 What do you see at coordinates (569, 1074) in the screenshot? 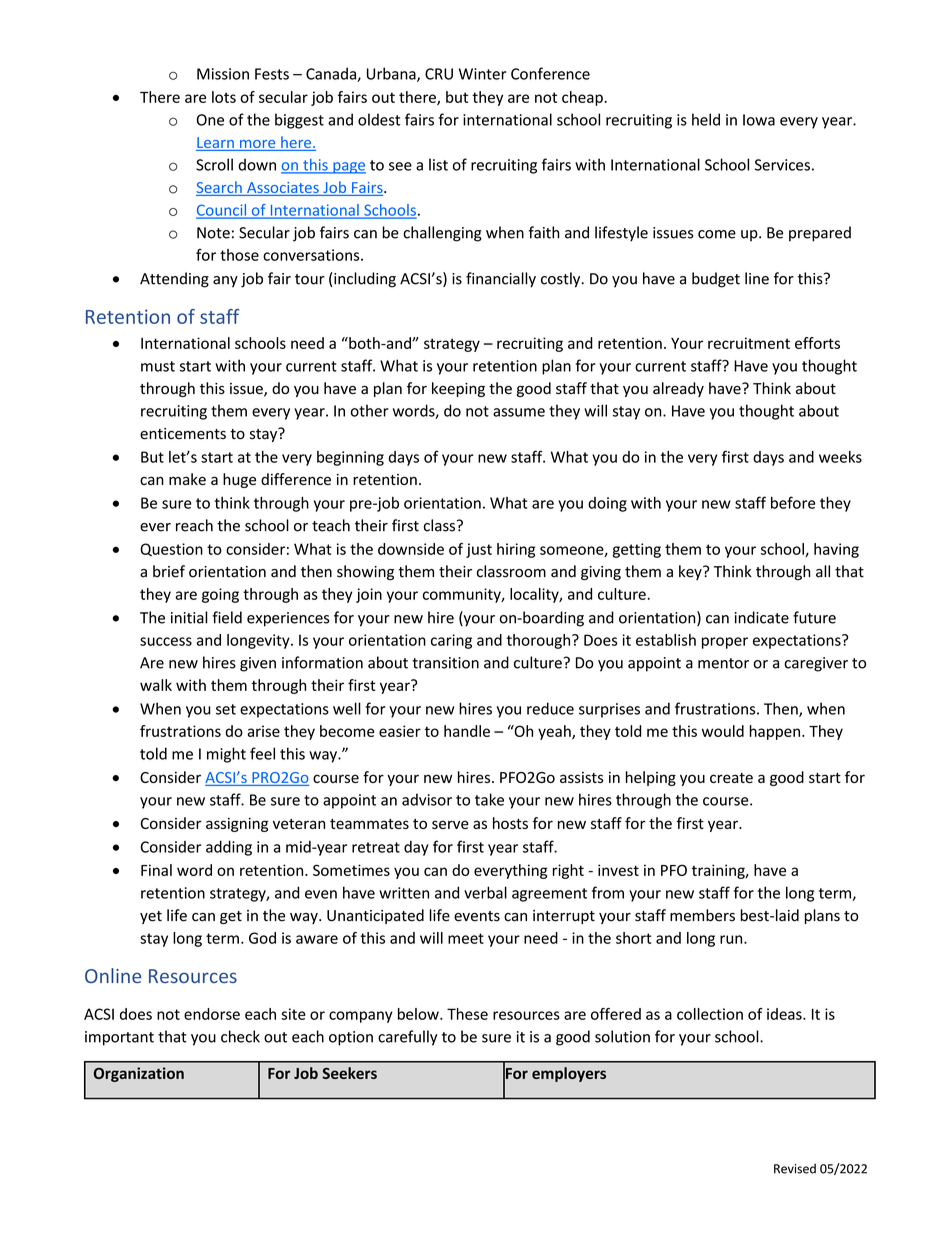
I see `employers` at bounding box center [569, 1074].
